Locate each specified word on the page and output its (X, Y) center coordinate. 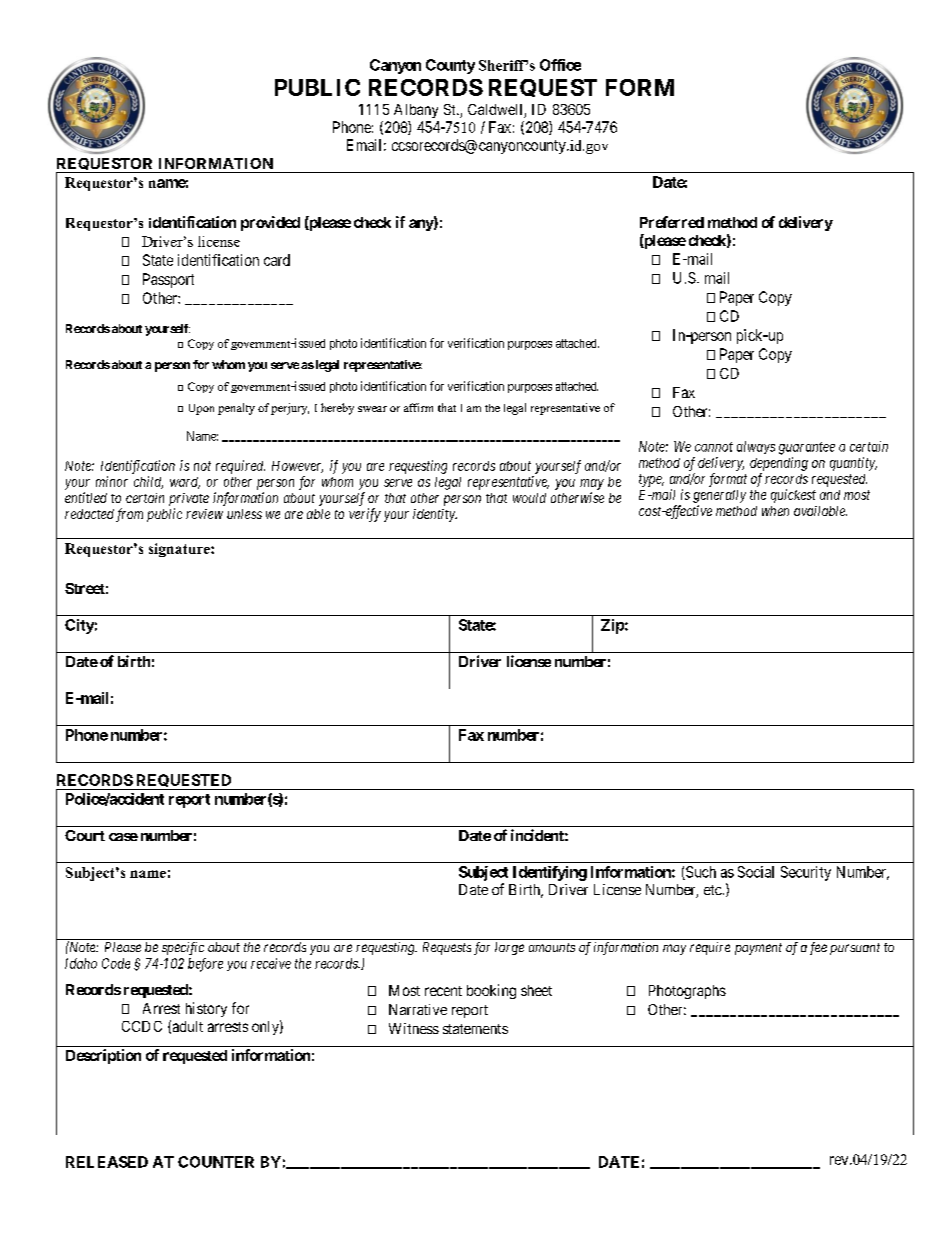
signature (180, 550)
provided (270, 223)
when (775, 511)
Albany (416, 111)
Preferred (672, 222)
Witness (414, 1028)
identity (435, 515)
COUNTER (216, 1162)
